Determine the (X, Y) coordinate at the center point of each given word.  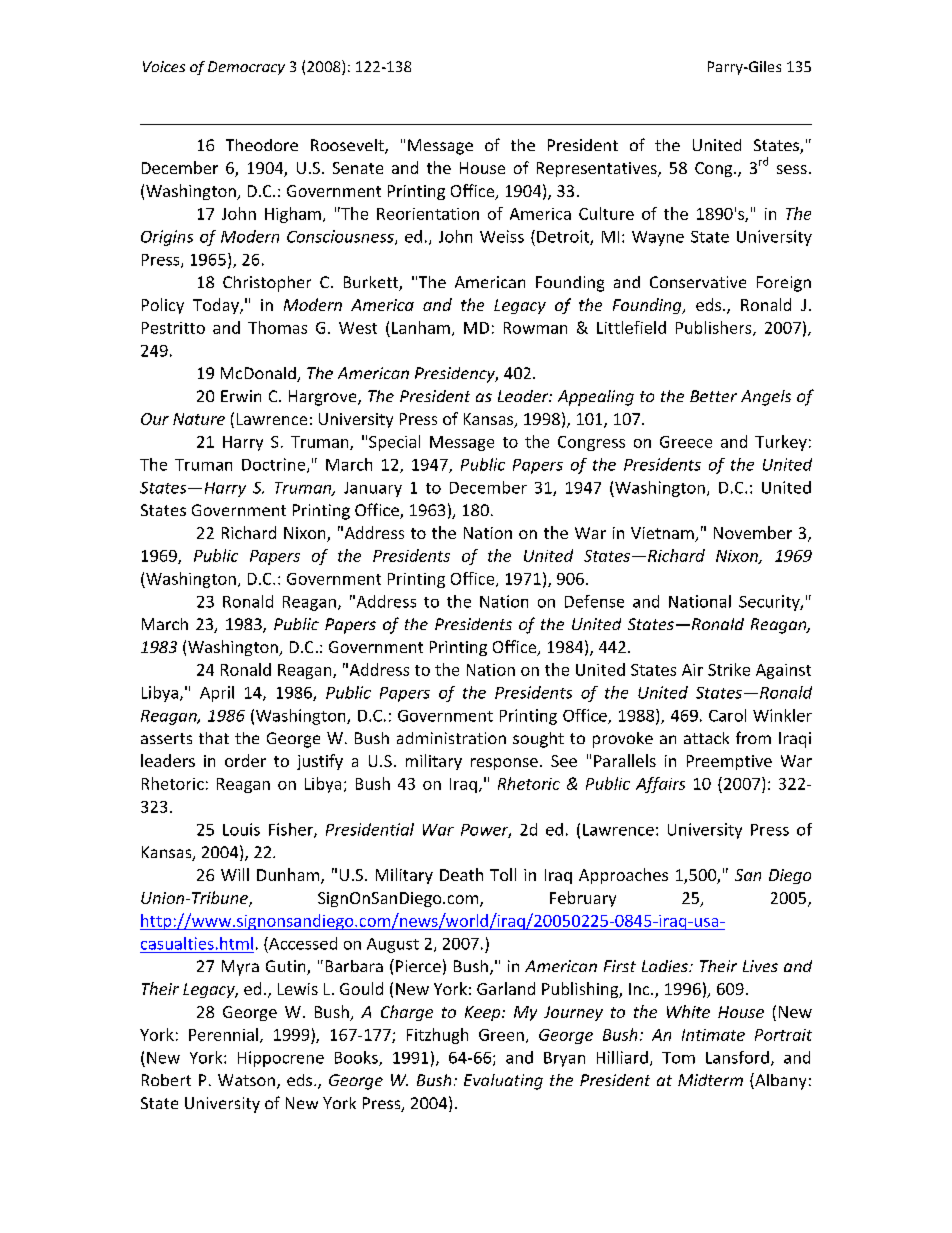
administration (451, 738)
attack (706, 738)
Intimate (713, 1035)
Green (501, 1035)
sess (792, 169)
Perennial (223, 1034)
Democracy (246, 68)
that (214, 738)
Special (394, 443)
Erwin (241, 396)
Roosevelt (348, 146)
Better (713, 396)
